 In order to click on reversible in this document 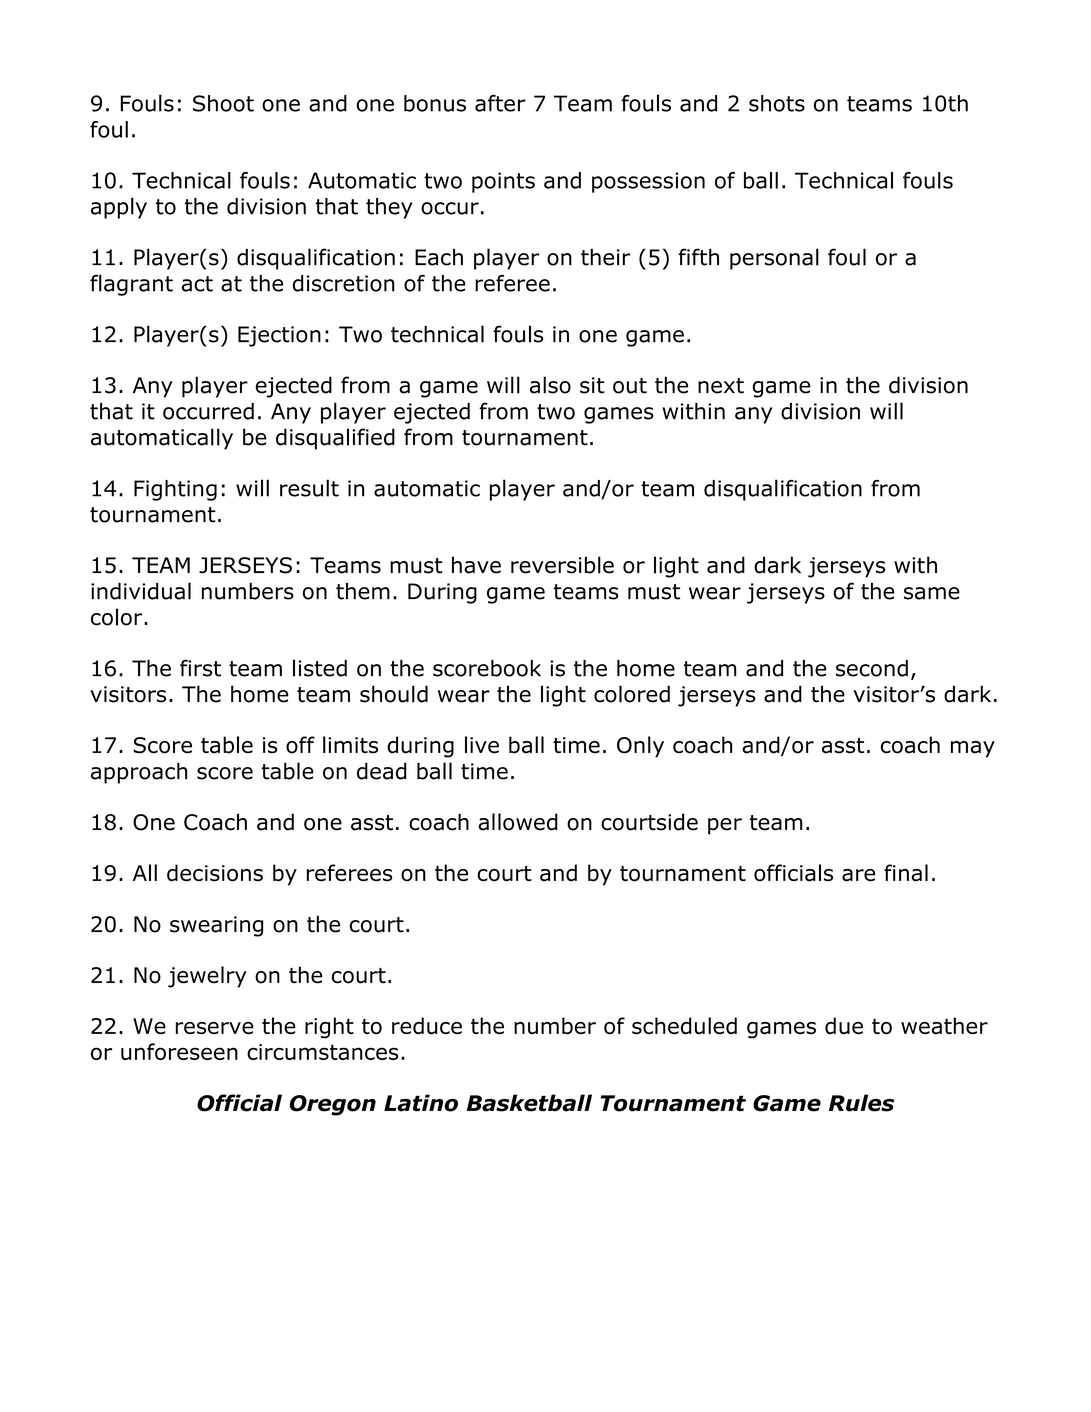, I will do `click(562, 565)`.
